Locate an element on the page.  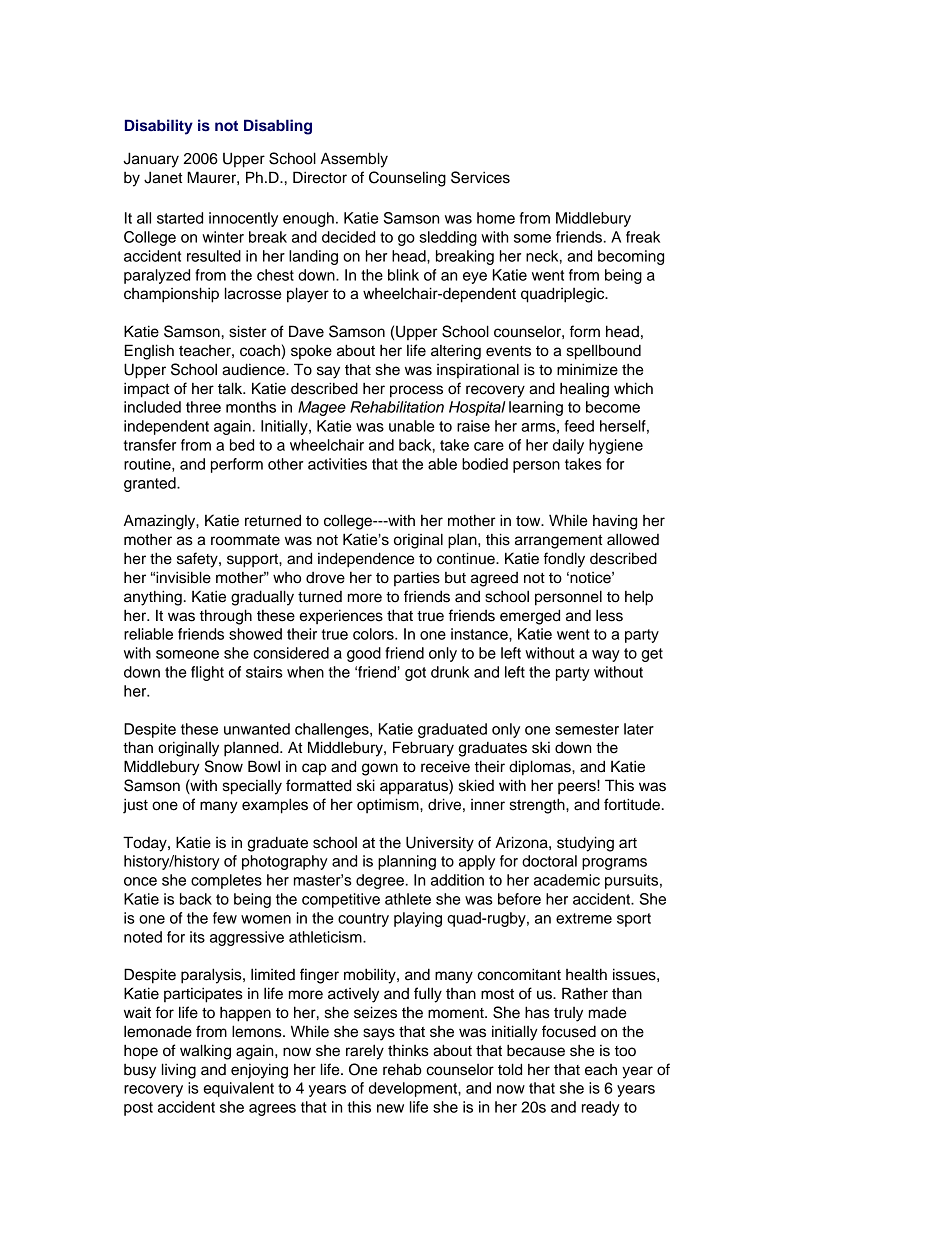
ready is located at coordinates (601, 1108).
